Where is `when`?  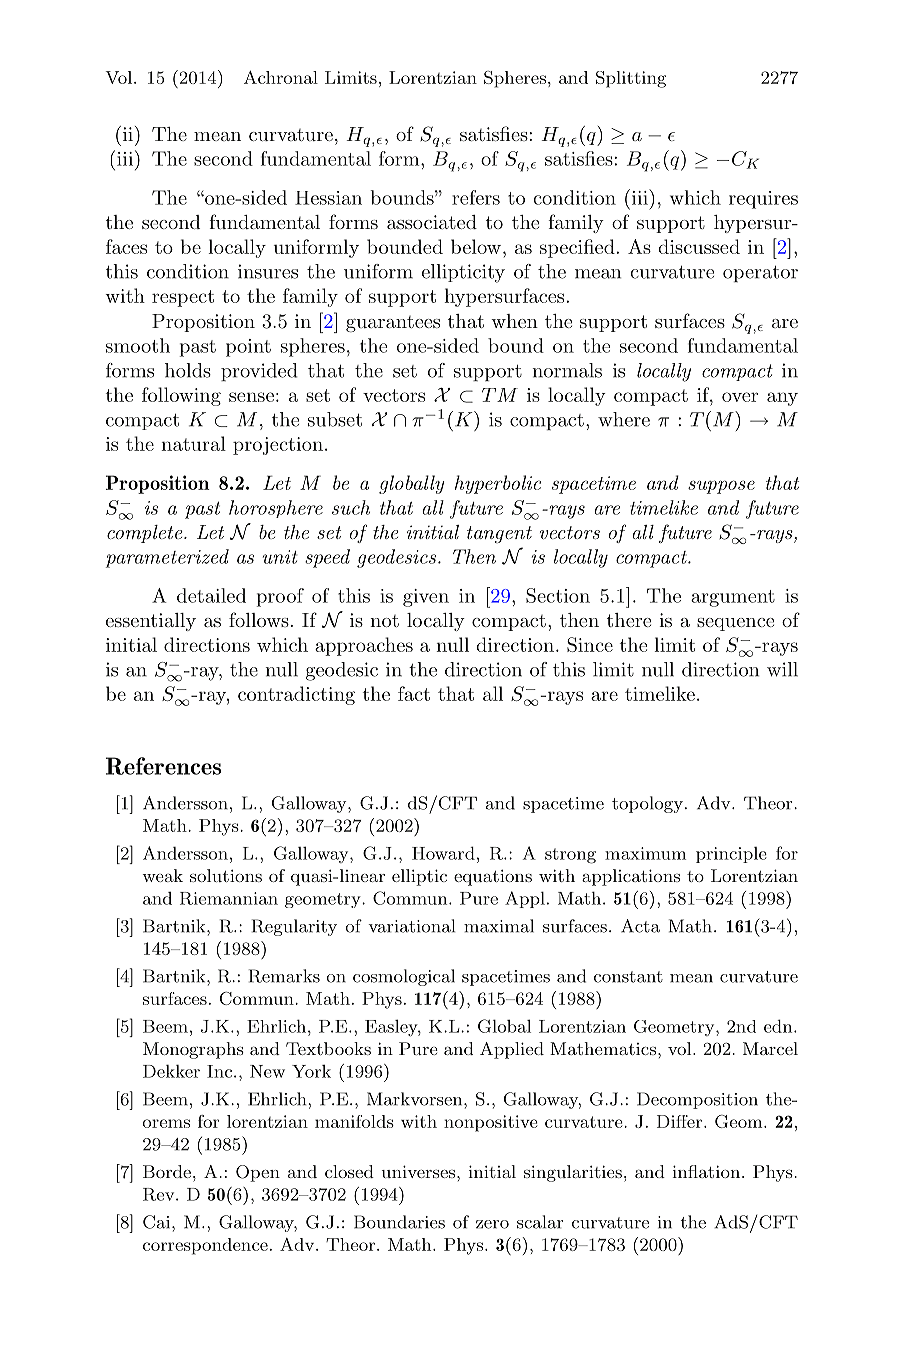 when is located at coordinates (514, 321).
